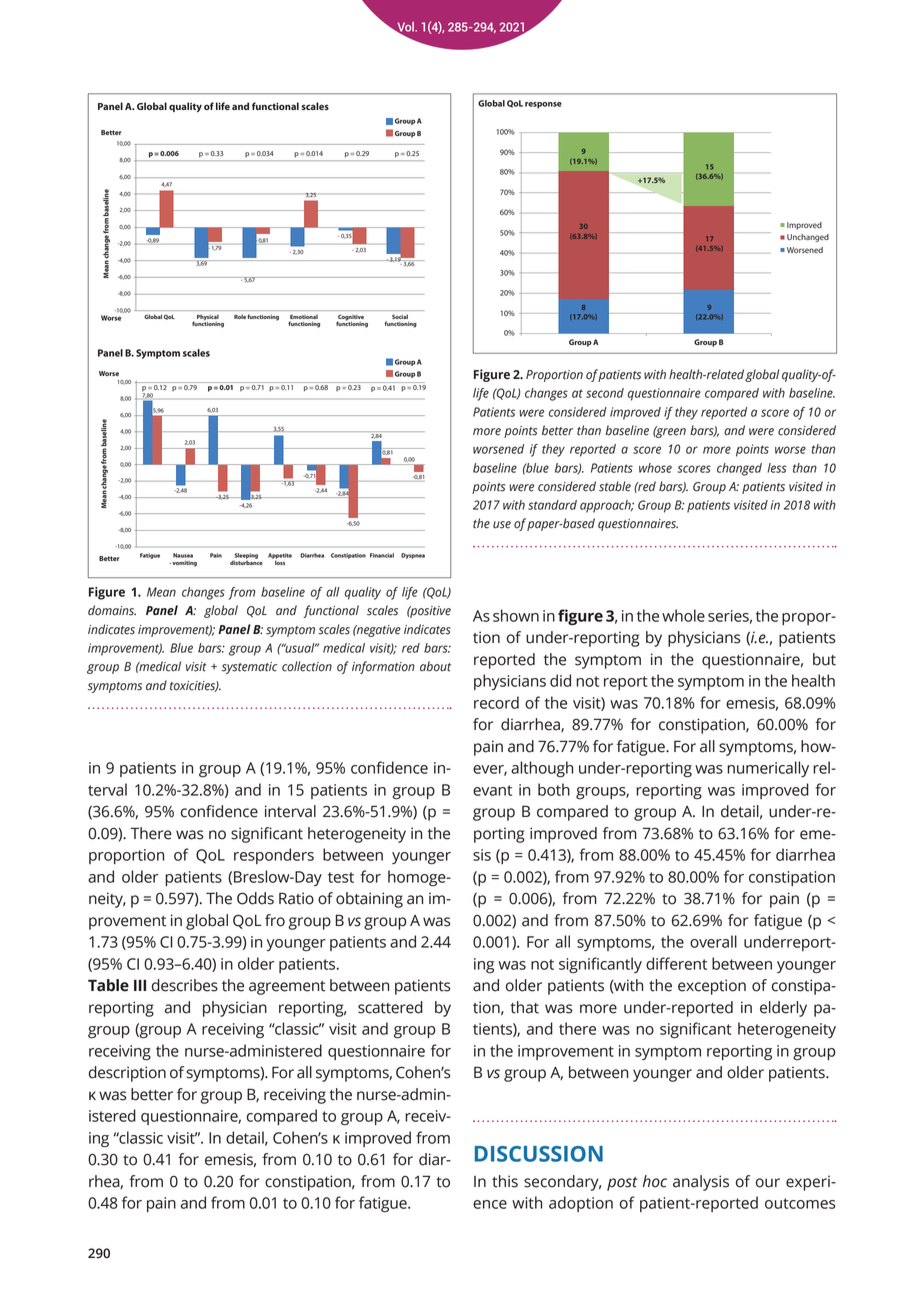 This screenshot has height=1308, width=924. Describe the element at coordinates (400, 317) in the screenshot. I see `Social` at that location.
